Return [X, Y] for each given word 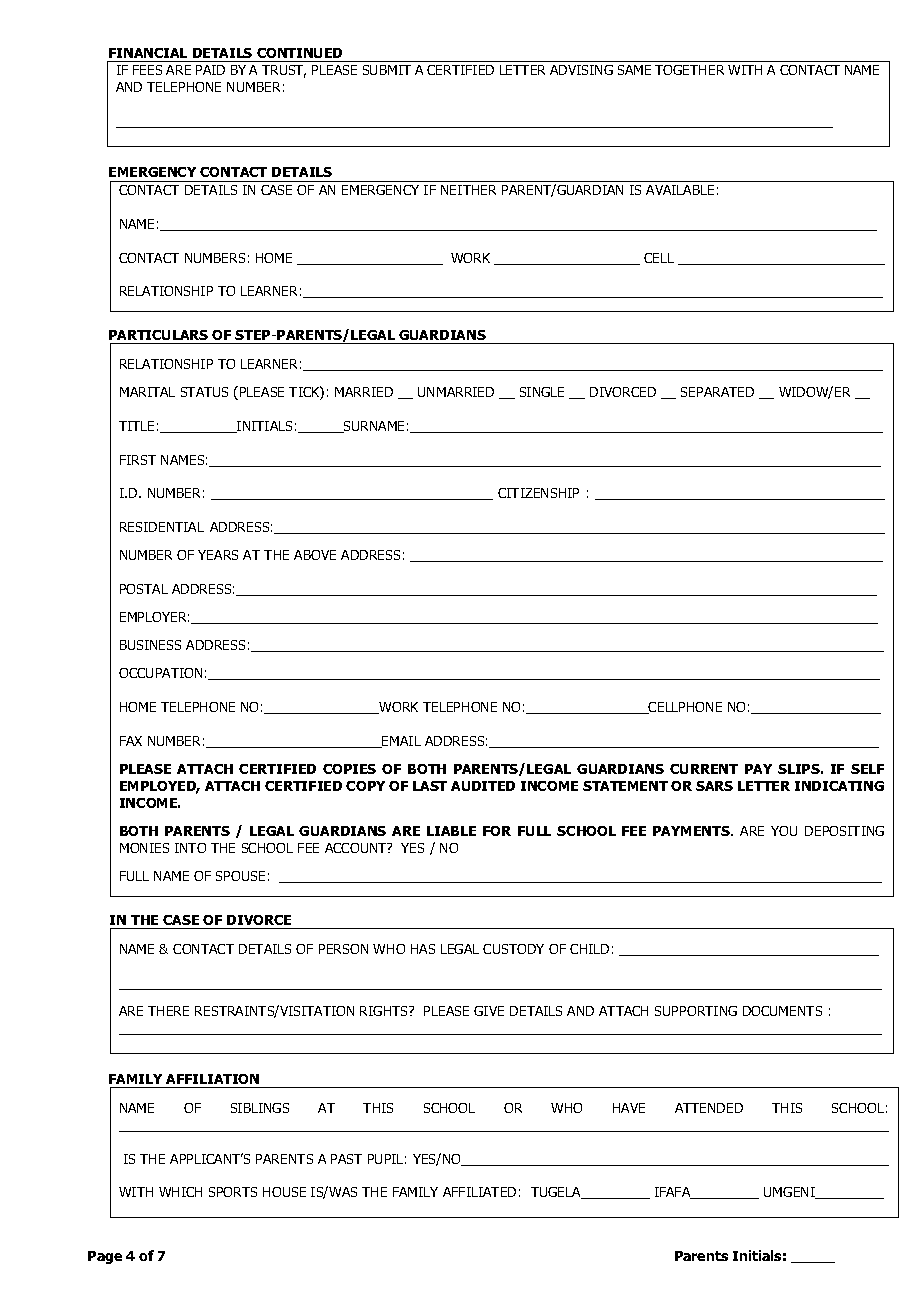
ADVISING [581, 70]
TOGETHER [689, 70]
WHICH [180, 1192]
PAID [210, 70]
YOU [784, 831]
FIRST [138, 460]
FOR [497, 831]
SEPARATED [717, 392]
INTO [190, 848]
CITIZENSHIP [538, 493]
